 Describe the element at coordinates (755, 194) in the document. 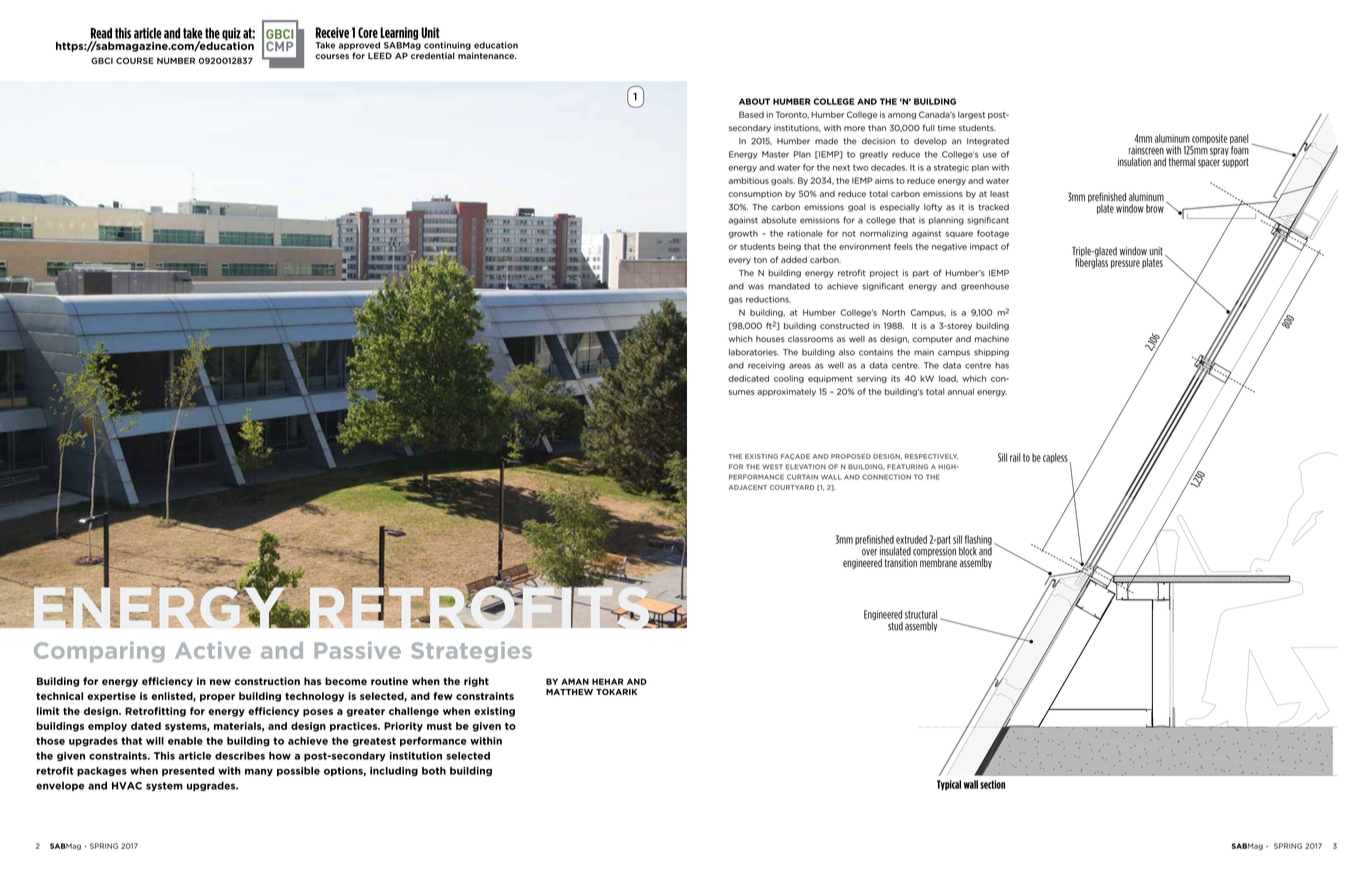

I see `consumption` at that location.
